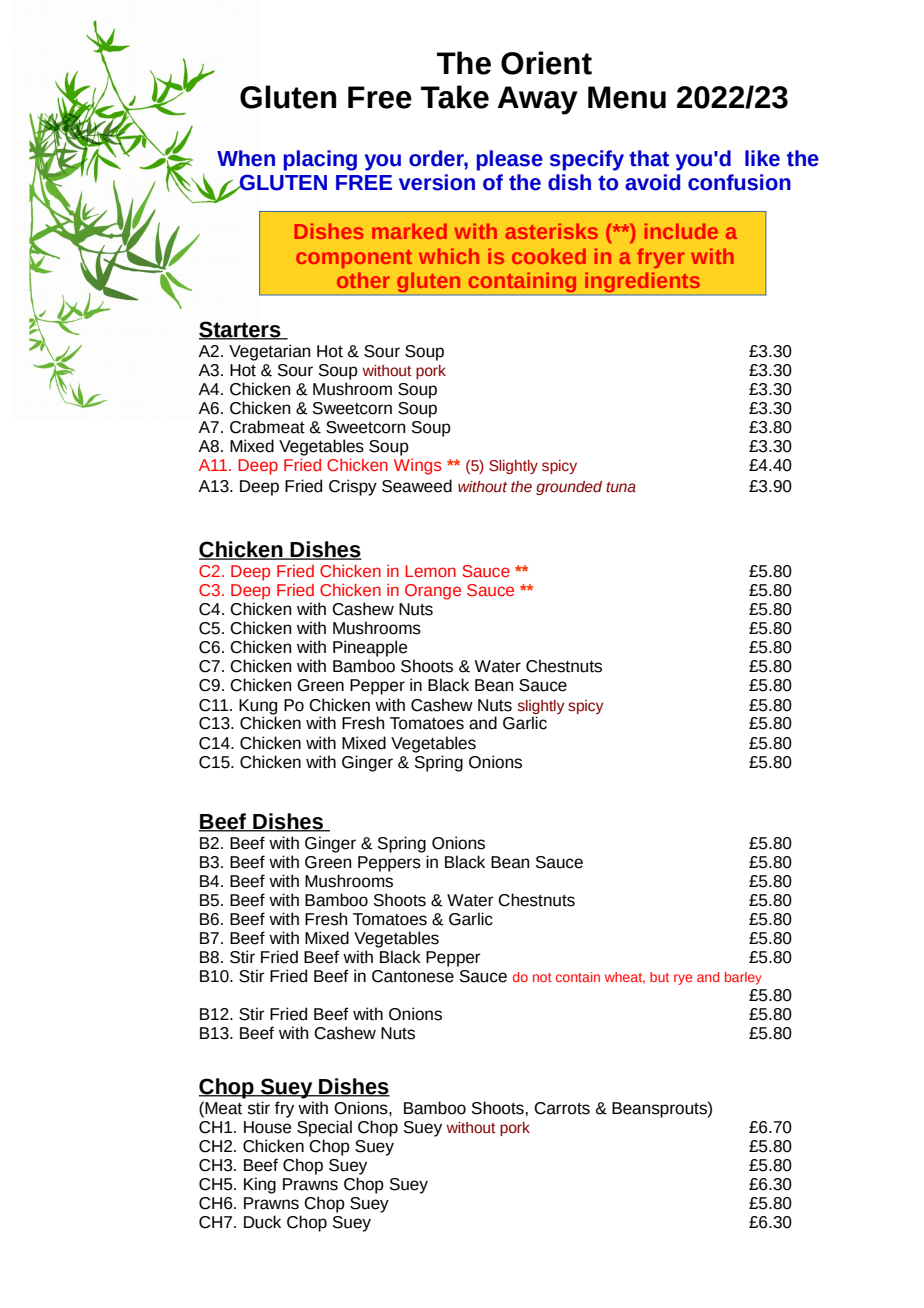 This page has height=1308, width=924. Describe the element at coordinates (659, 977) in the page. I see `but` at that location.
